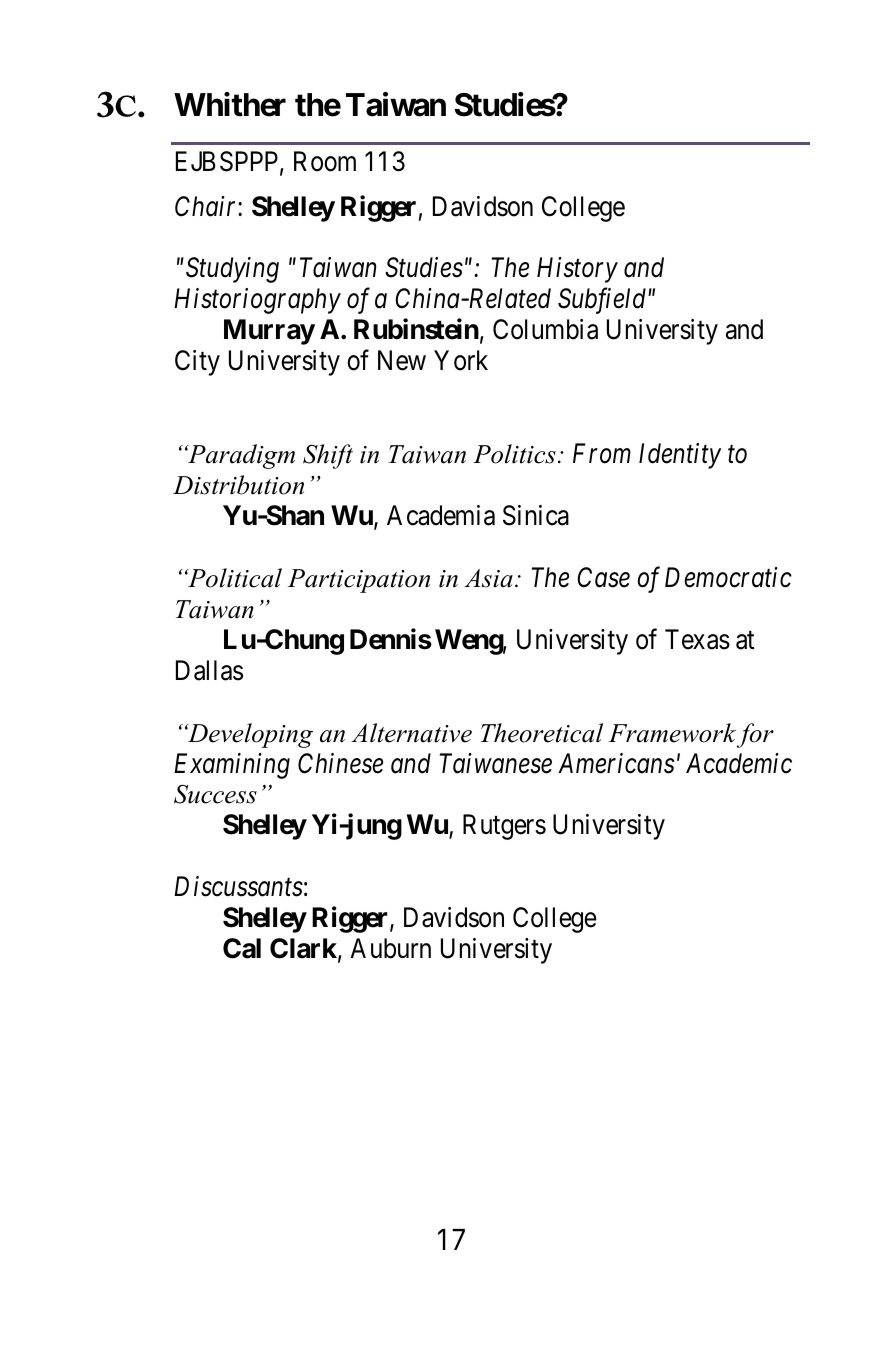 The height and width of the document is (1372, 887). What do you see at coordinates (269, 332) in the document?
I see `Murray` at bounding box center [269, 332].
